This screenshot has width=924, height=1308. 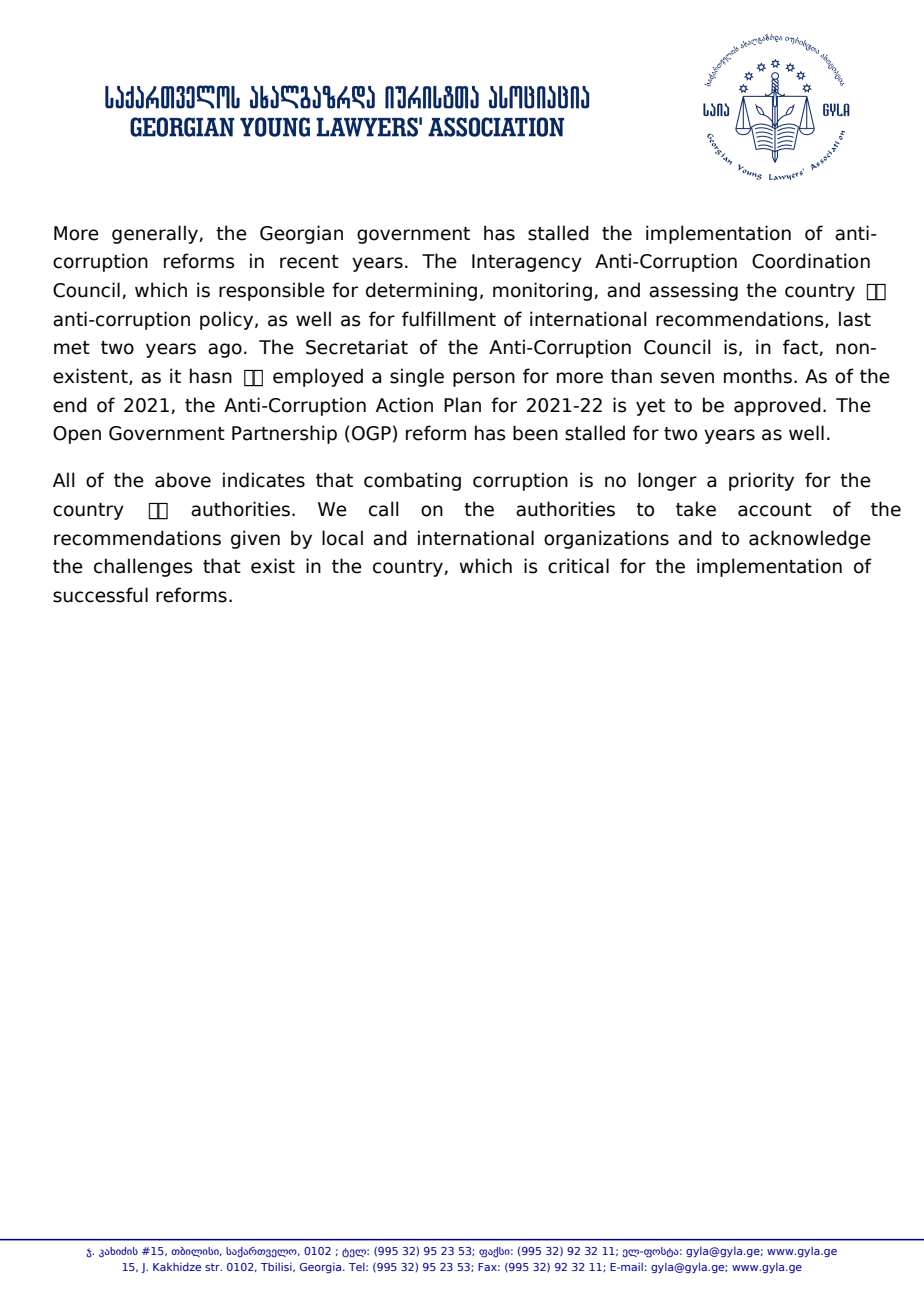 I want to click on Interagency, so click(x=527, y=263).
